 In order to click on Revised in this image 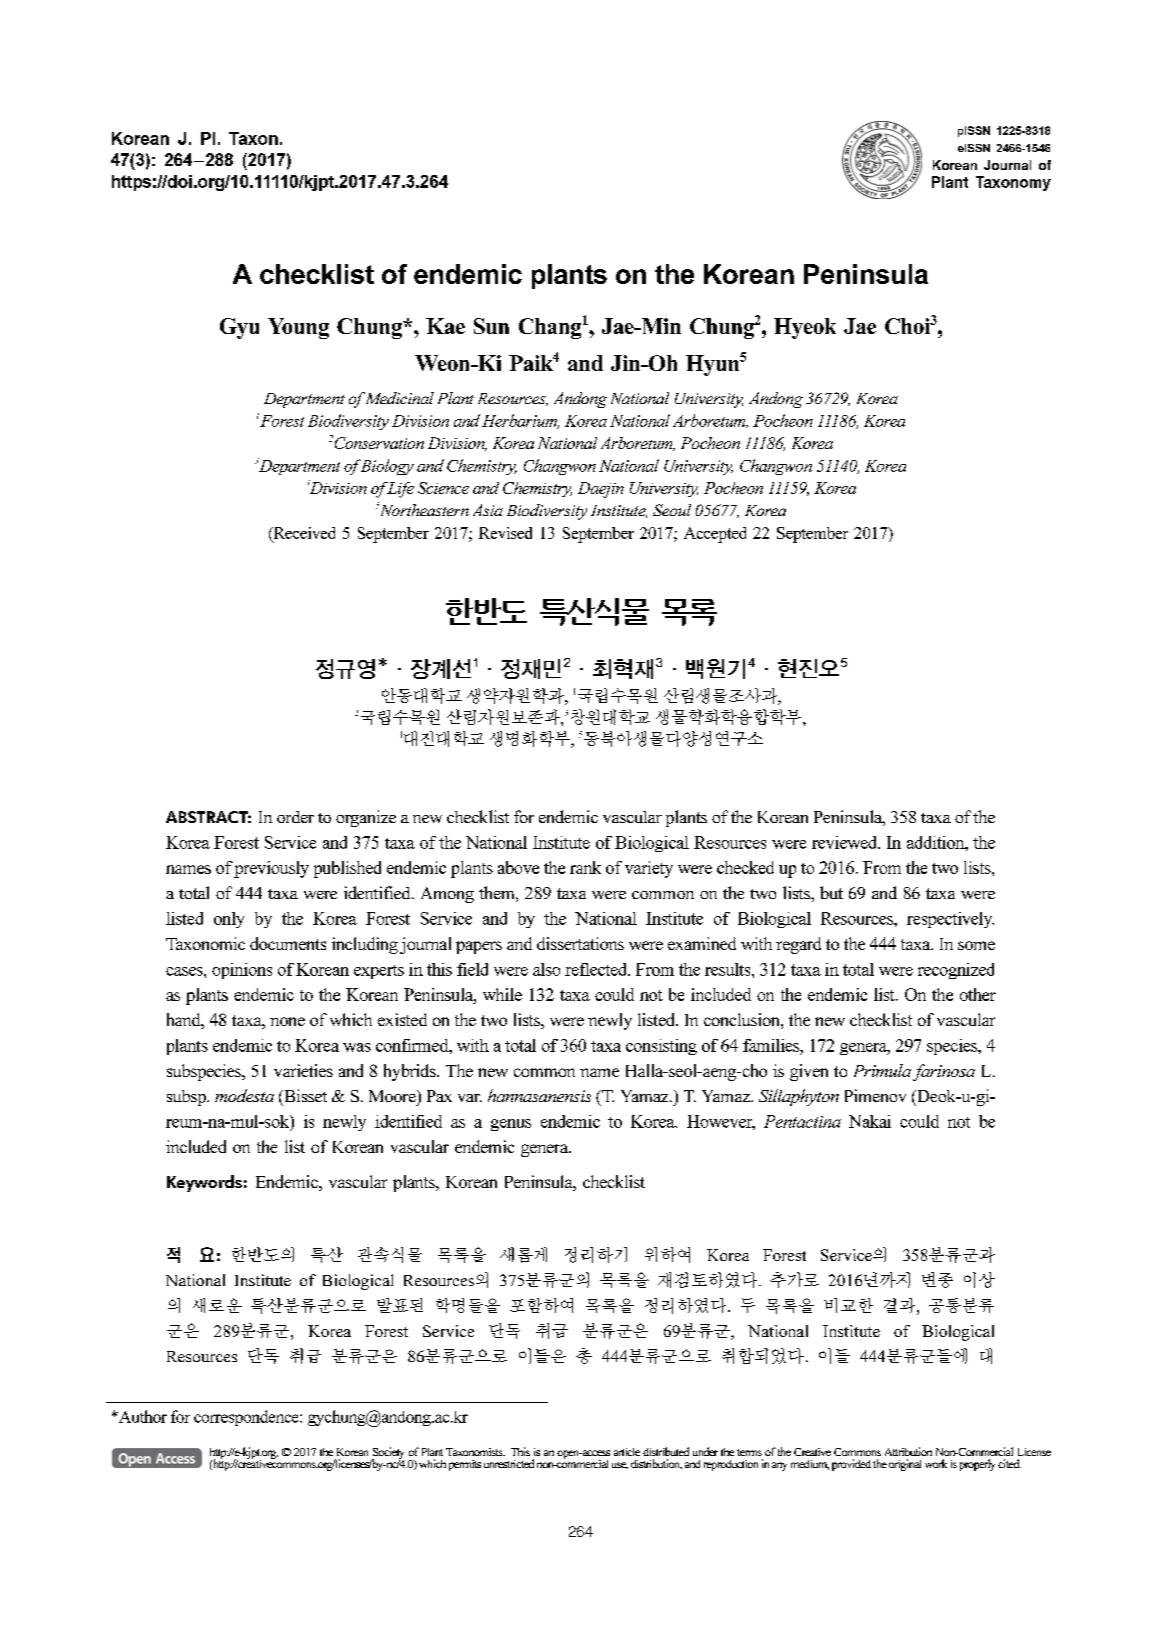, I will do `click(505, 533)`.
